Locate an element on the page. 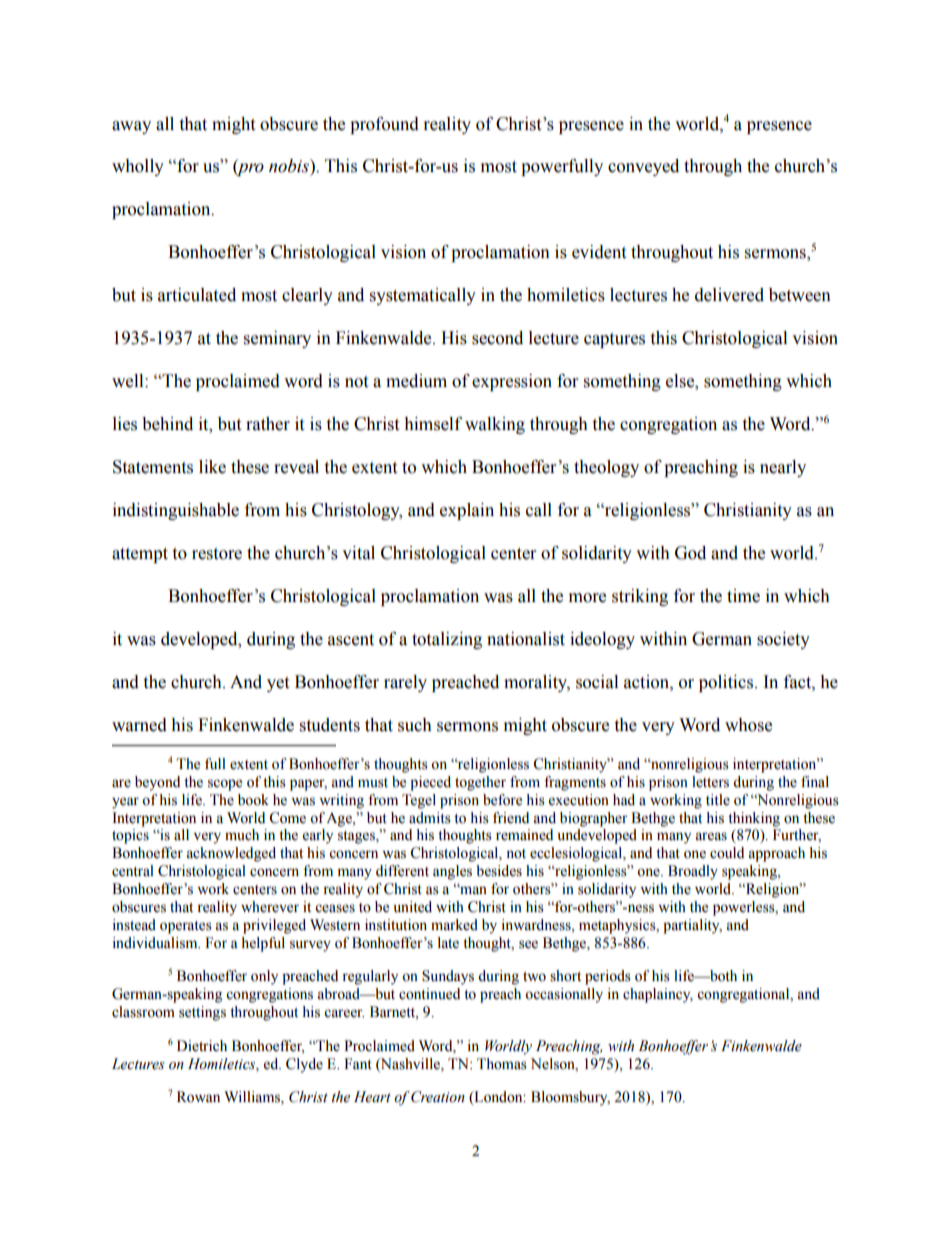 This page has height=1233, width=952. profound is located at coordinates (384, 125).
